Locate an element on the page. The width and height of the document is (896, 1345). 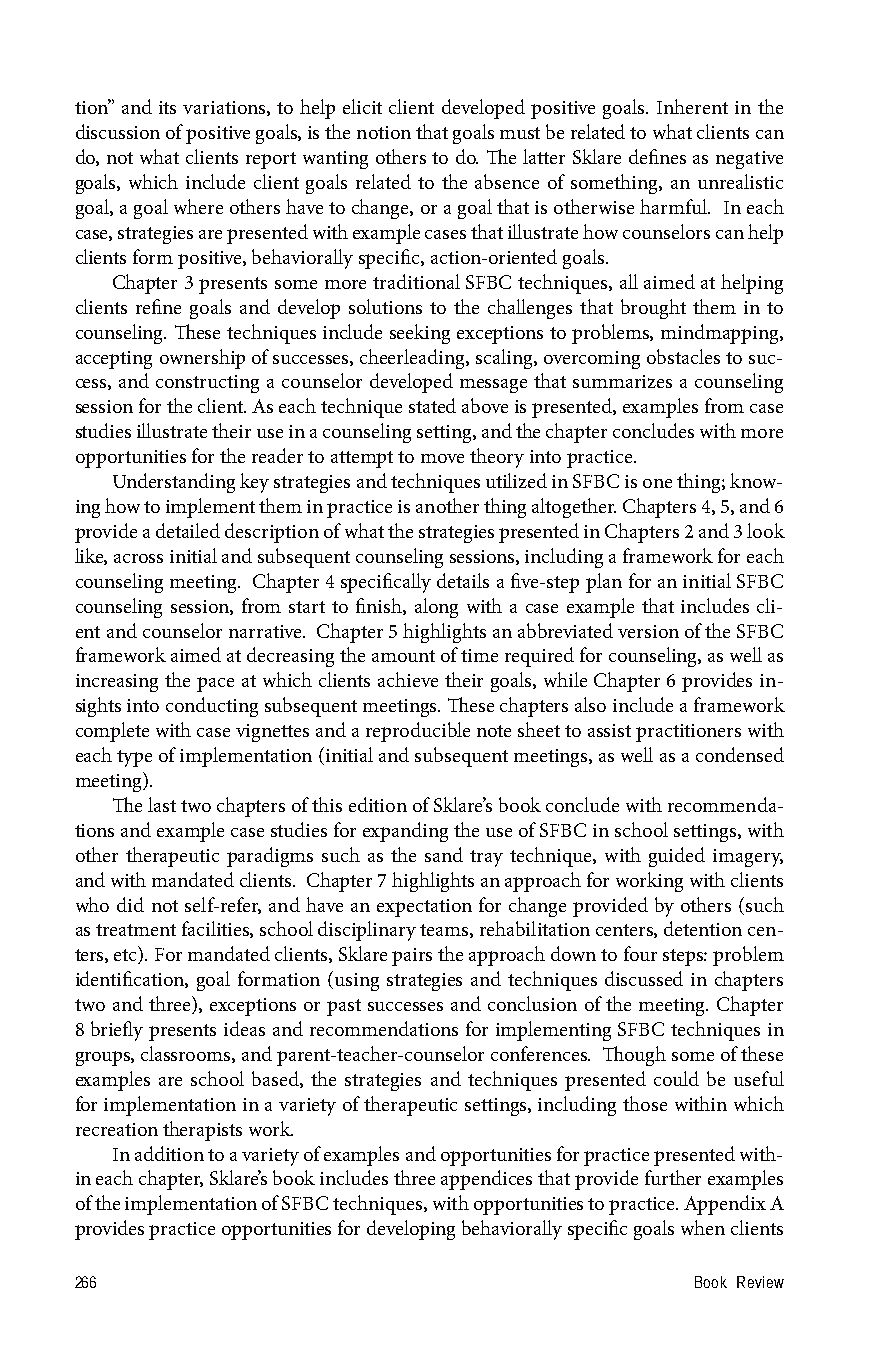
therapists is located at coordinates (202, 1131).
